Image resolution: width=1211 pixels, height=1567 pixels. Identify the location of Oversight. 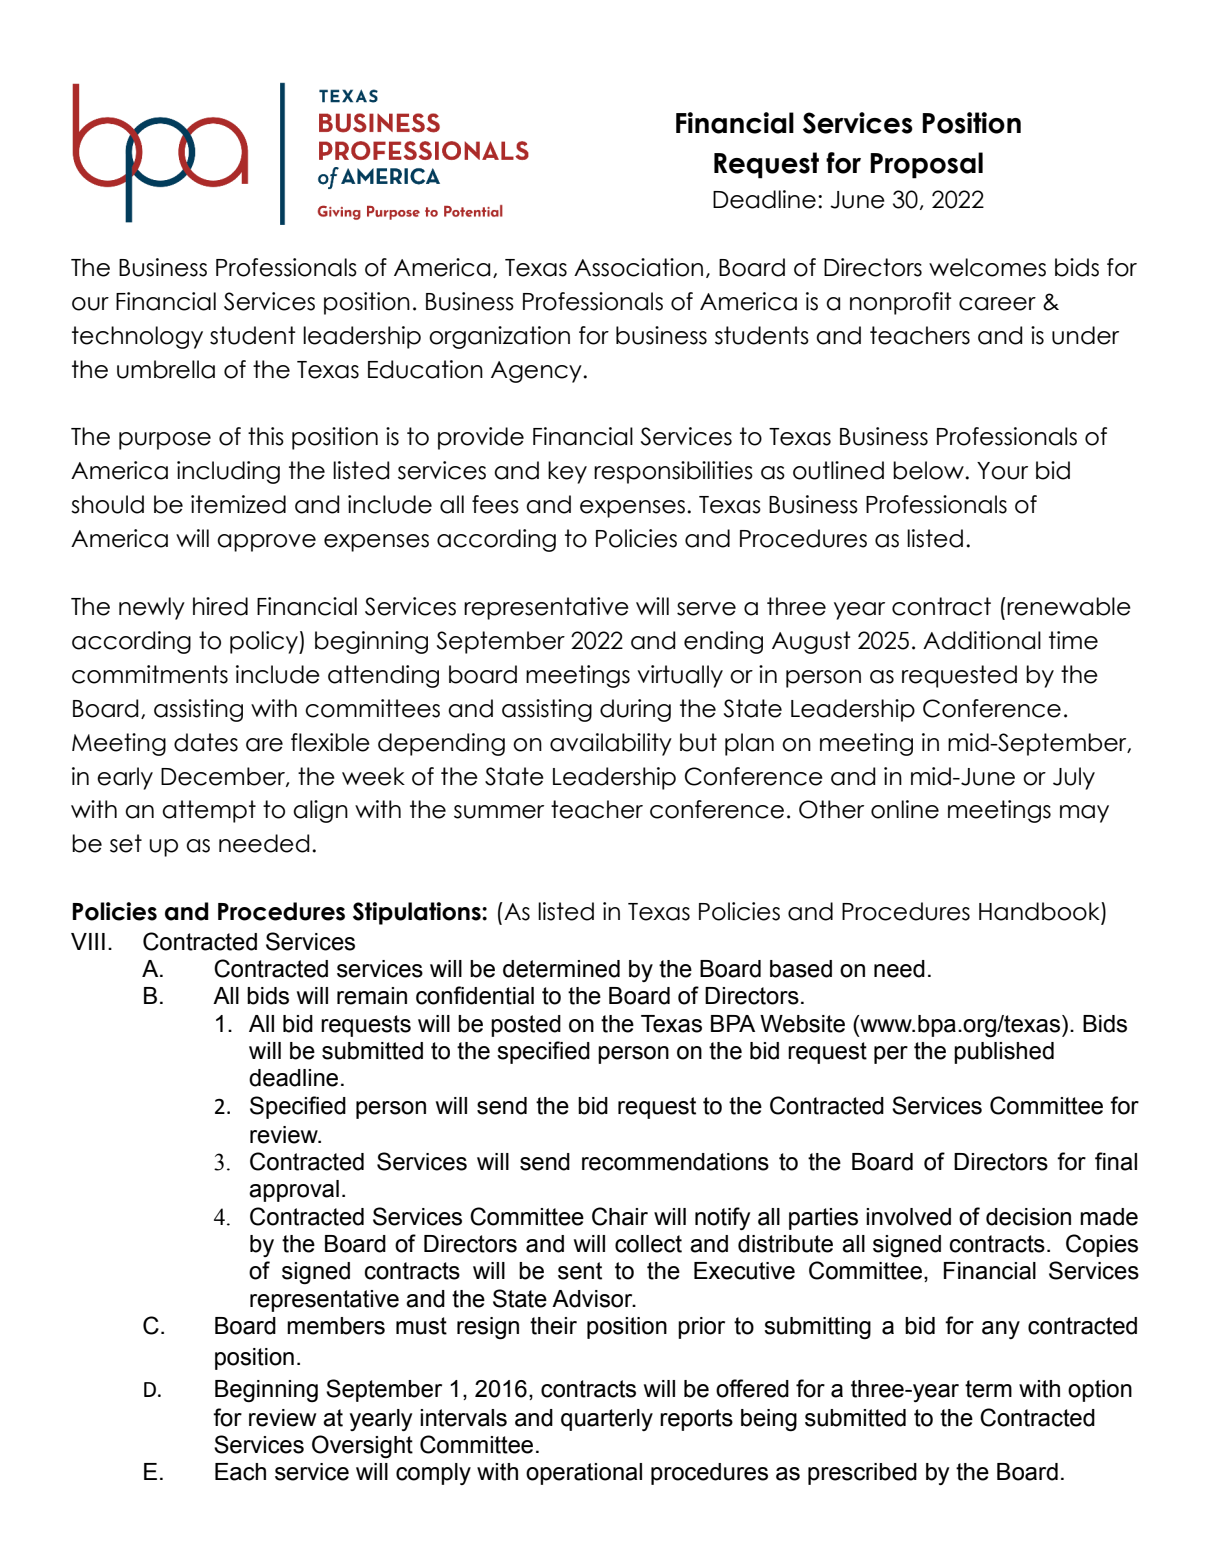
(362, 1447).
